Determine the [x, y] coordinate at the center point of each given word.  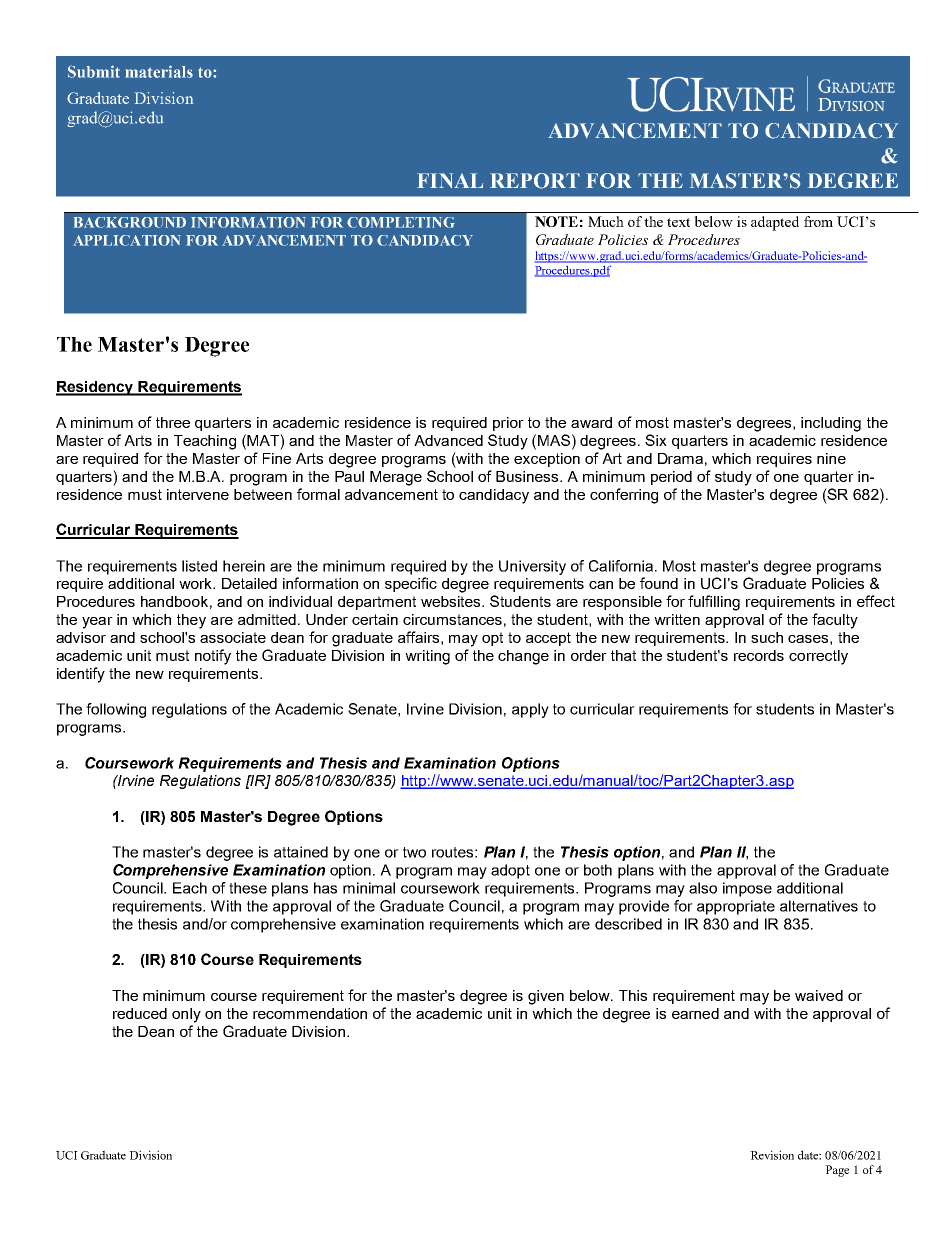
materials [159, 71]
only [186, 1015]
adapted [775, 223]
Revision [772, 1155]
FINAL [450, 180]
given [546, 997]
